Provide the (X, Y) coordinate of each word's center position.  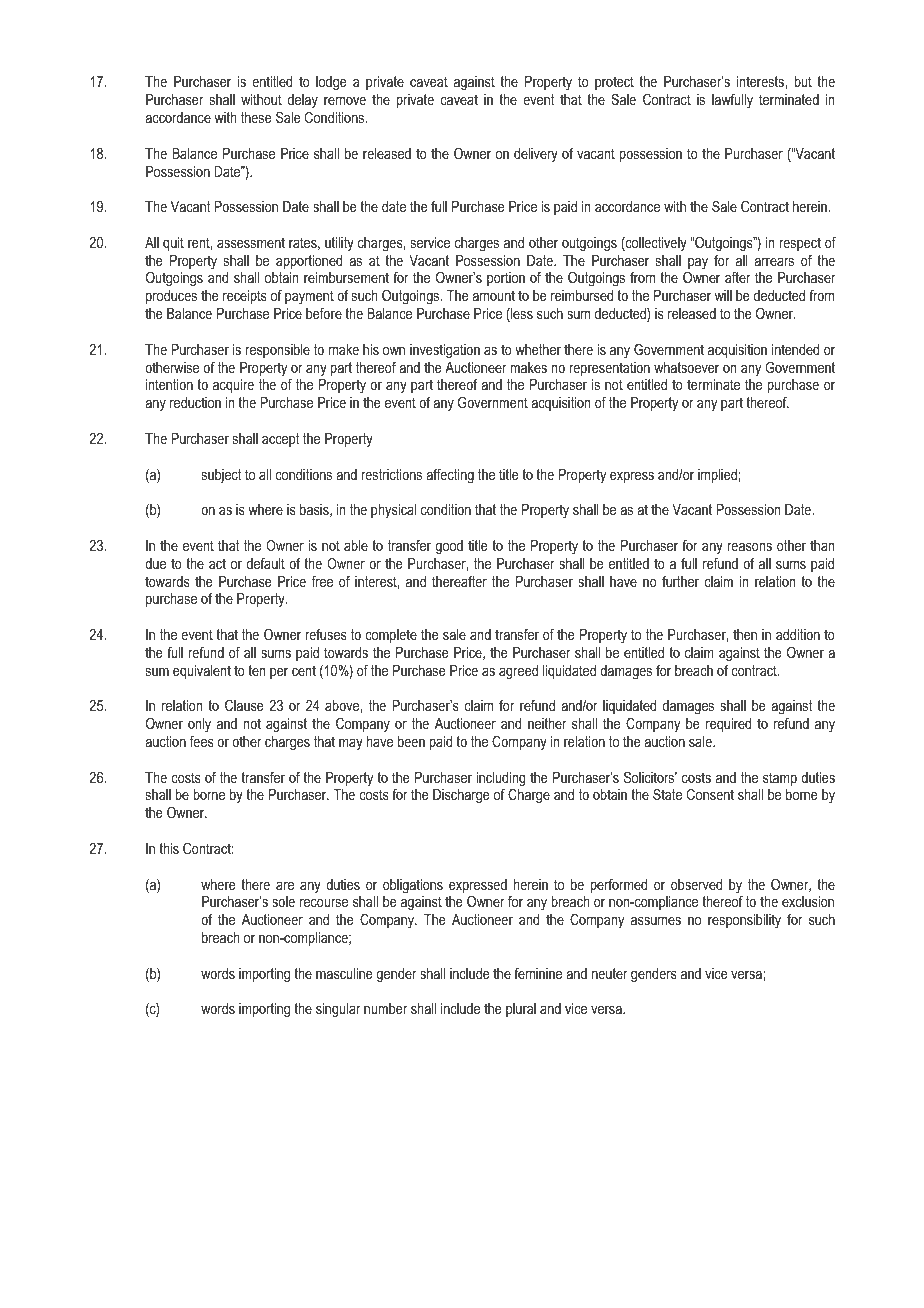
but (803, 81)
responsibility (744, 921)
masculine (344, 973)
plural (521, 1010)
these (256, 117)
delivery (536, 155)
